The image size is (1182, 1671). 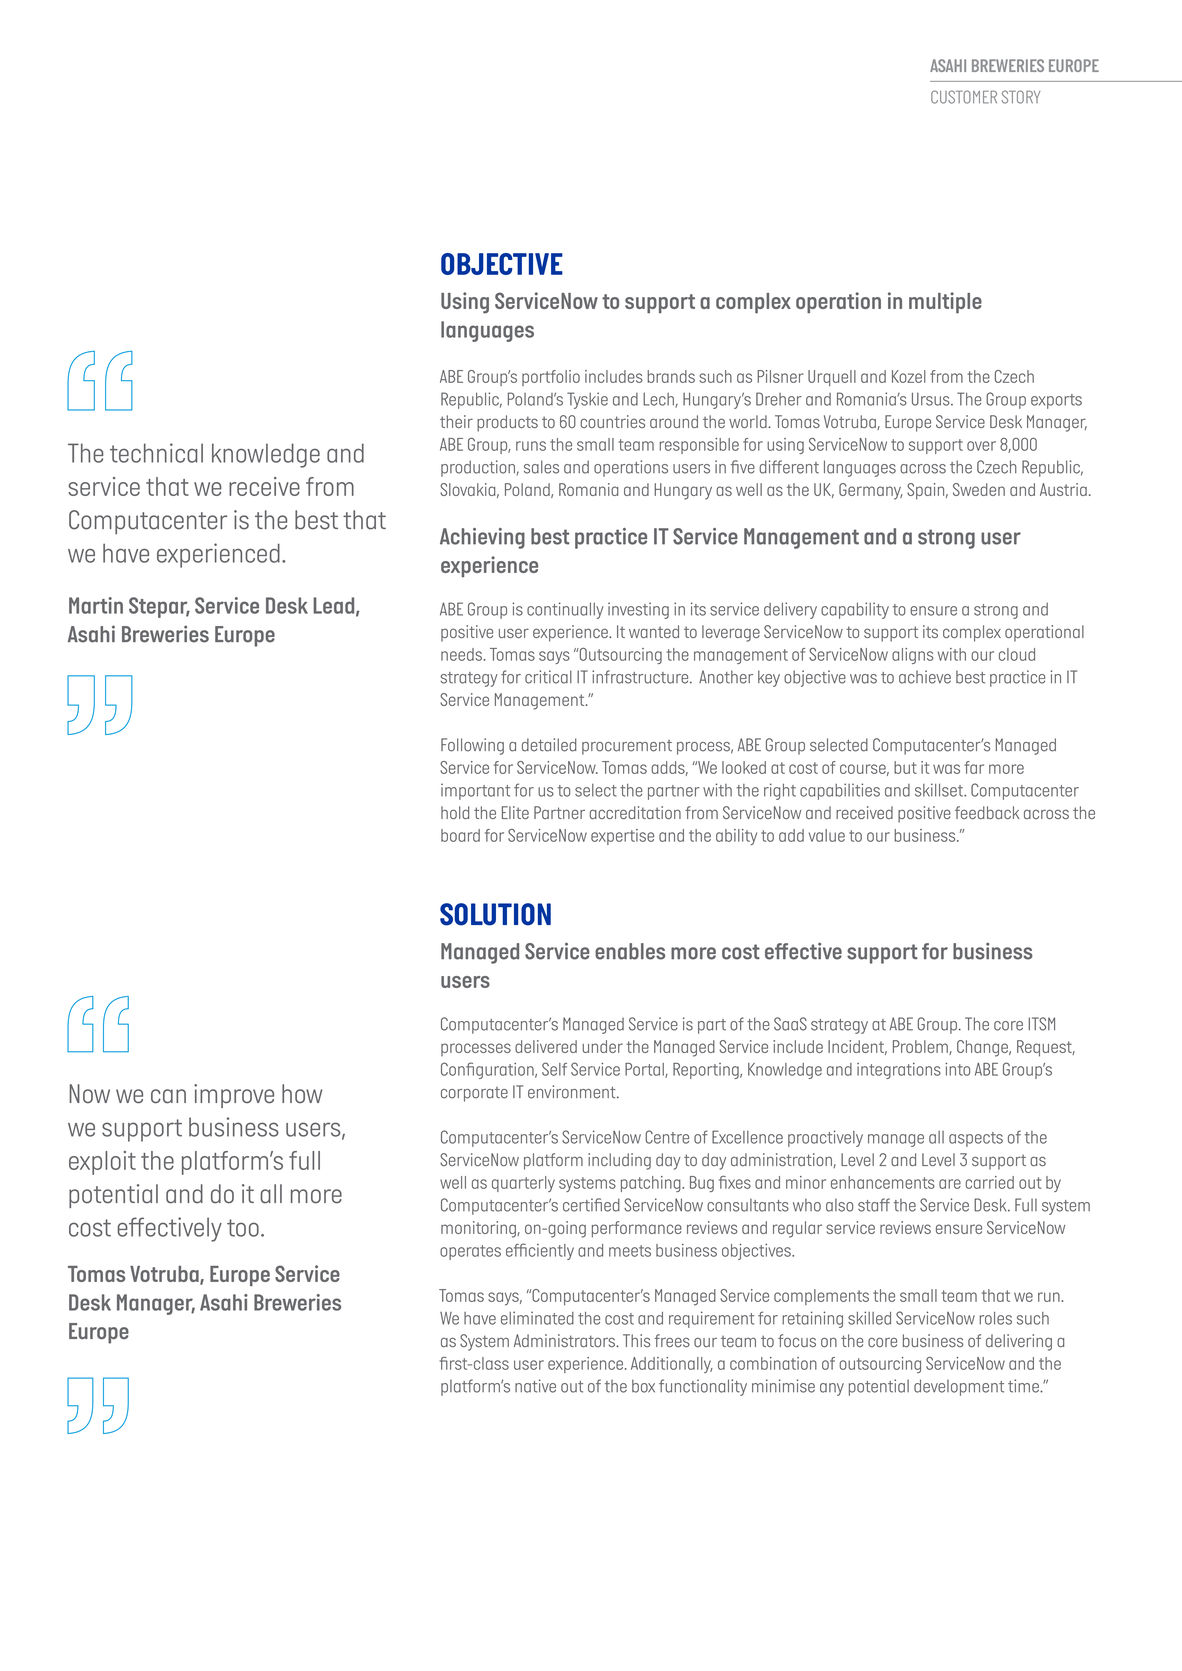 I want to click on Sweden, so click(x=979, y=489).
